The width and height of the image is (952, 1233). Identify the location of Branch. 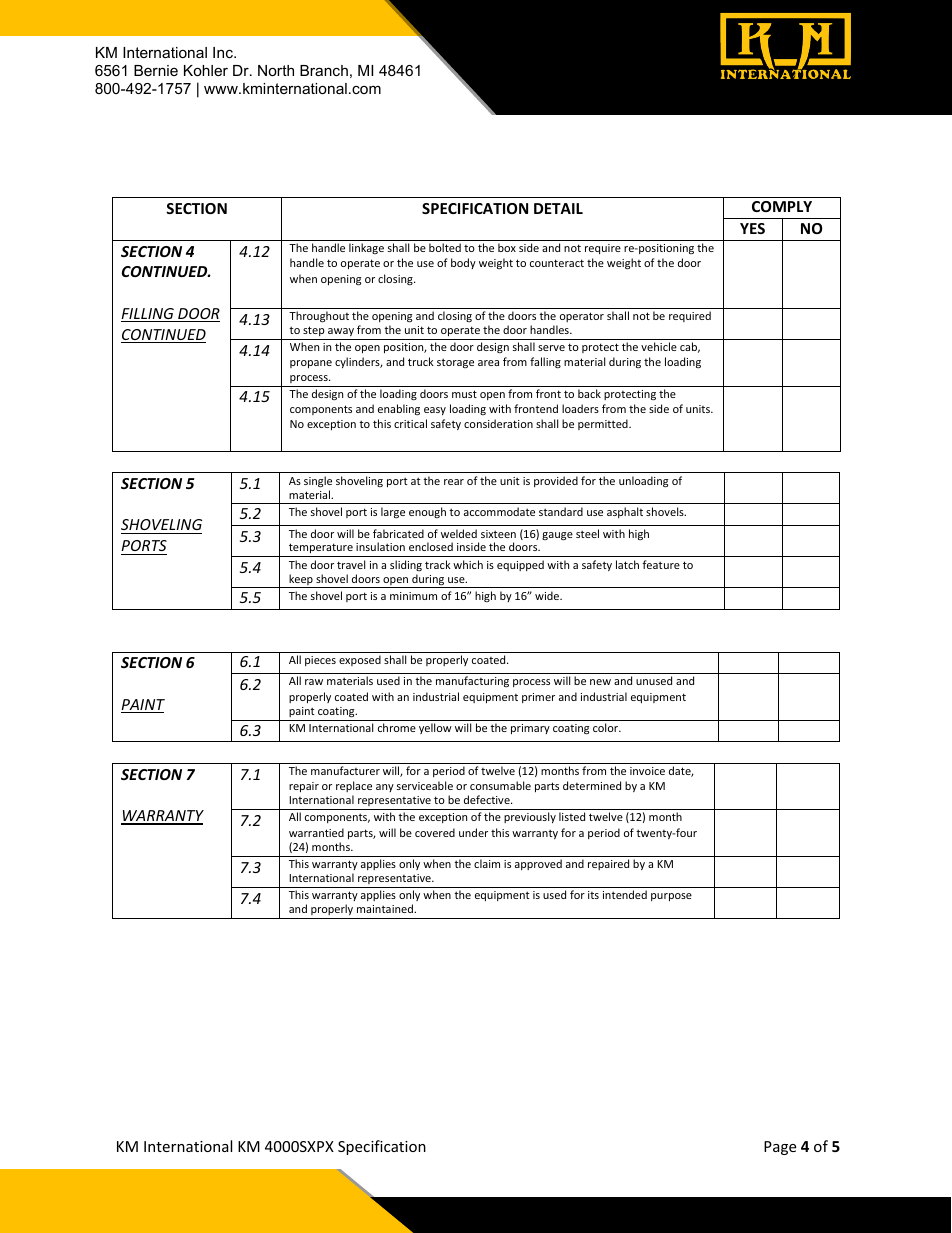
(324, 70).
